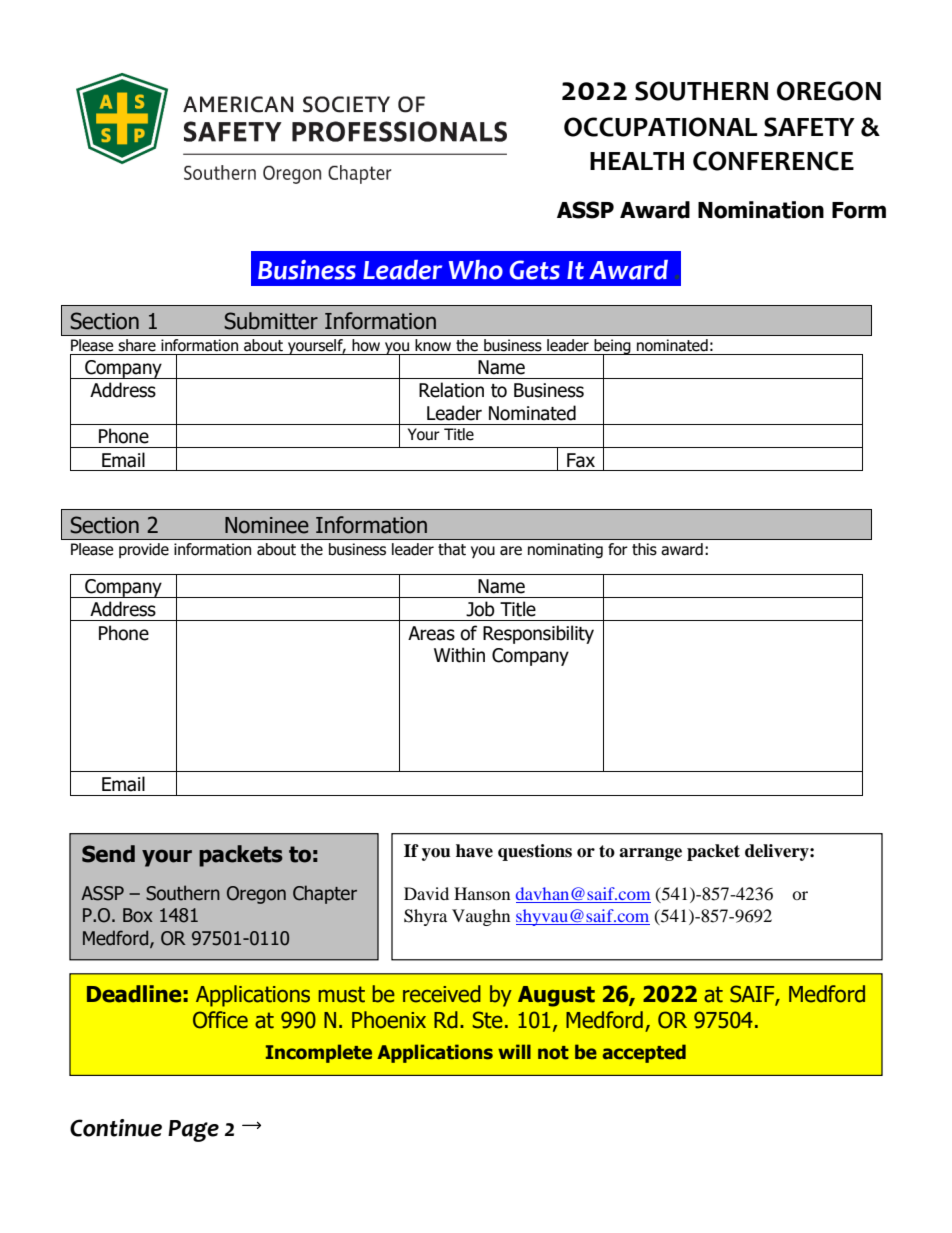  What do you see at coordinates (644, 549) in the page?
I see `this` at bounding box center [644, 549].
